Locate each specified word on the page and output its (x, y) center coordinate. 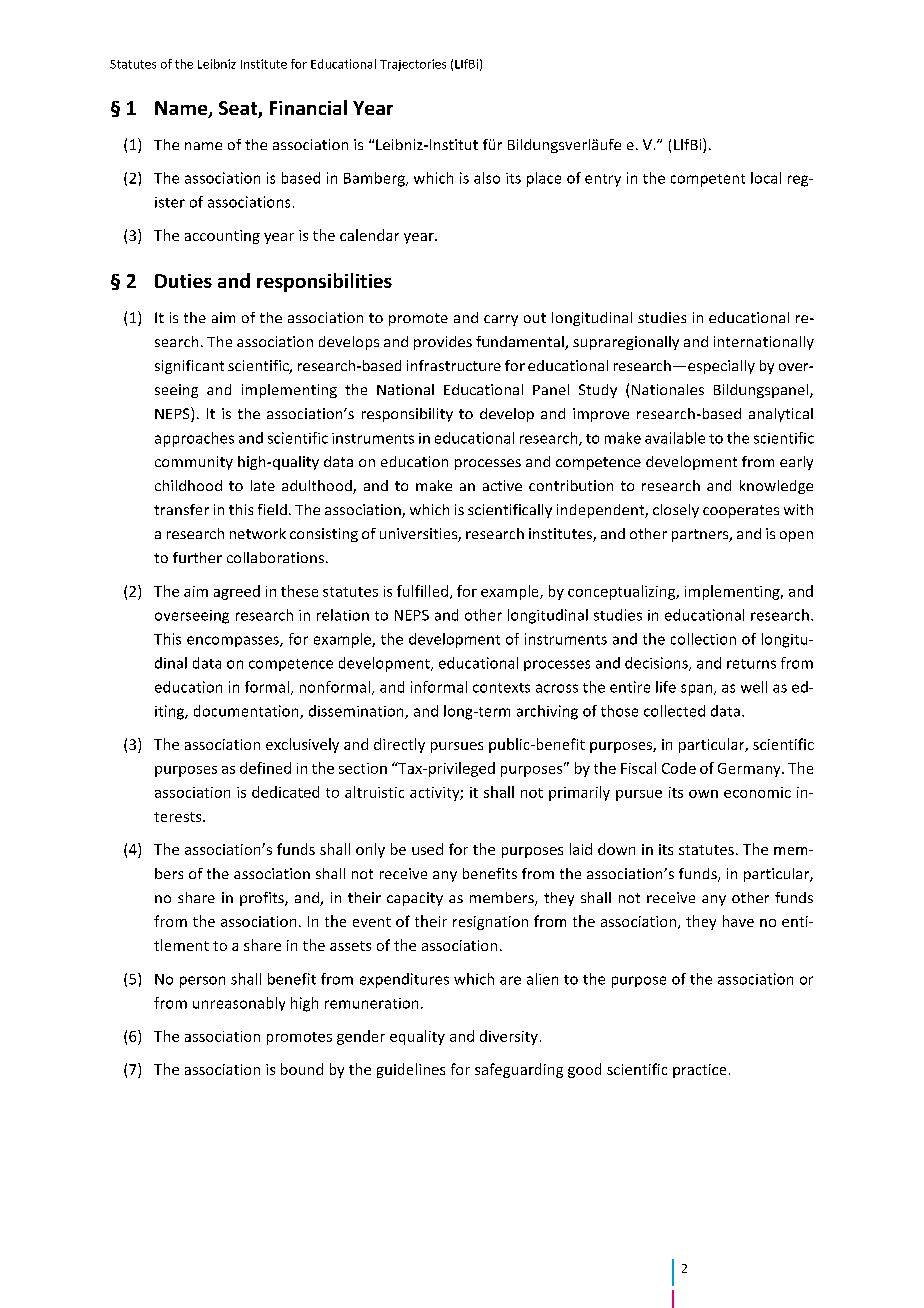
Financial (308, 107)
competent (708, 180)
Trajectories (413, 65)
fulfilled (422, 591)
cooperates (741, 511)
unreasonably (239, 1004)
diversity (509, 1037)
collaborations (275, 557)
